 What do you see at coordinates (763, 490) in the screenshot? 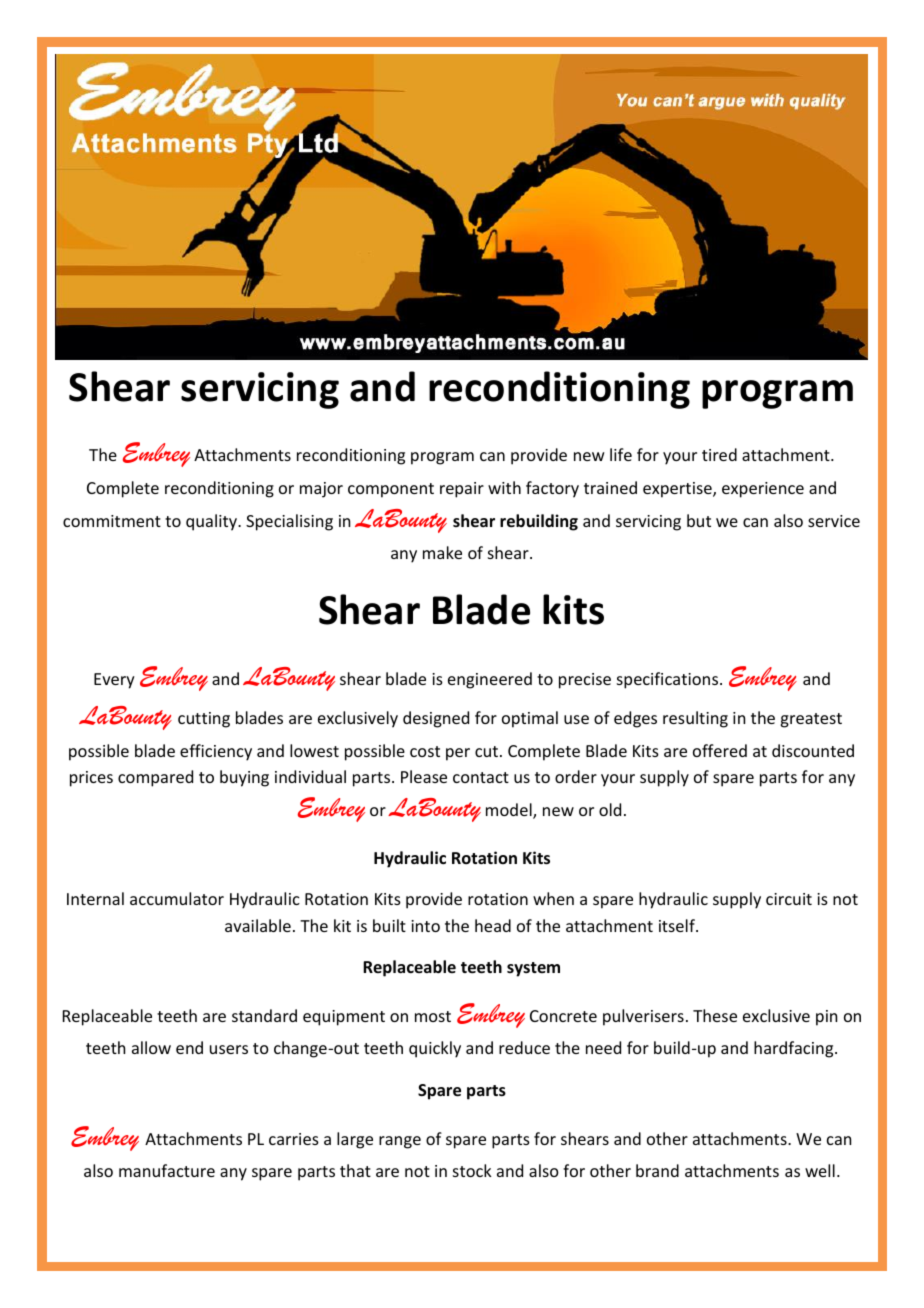
I see `experience` at bounding box center [763, 490].
